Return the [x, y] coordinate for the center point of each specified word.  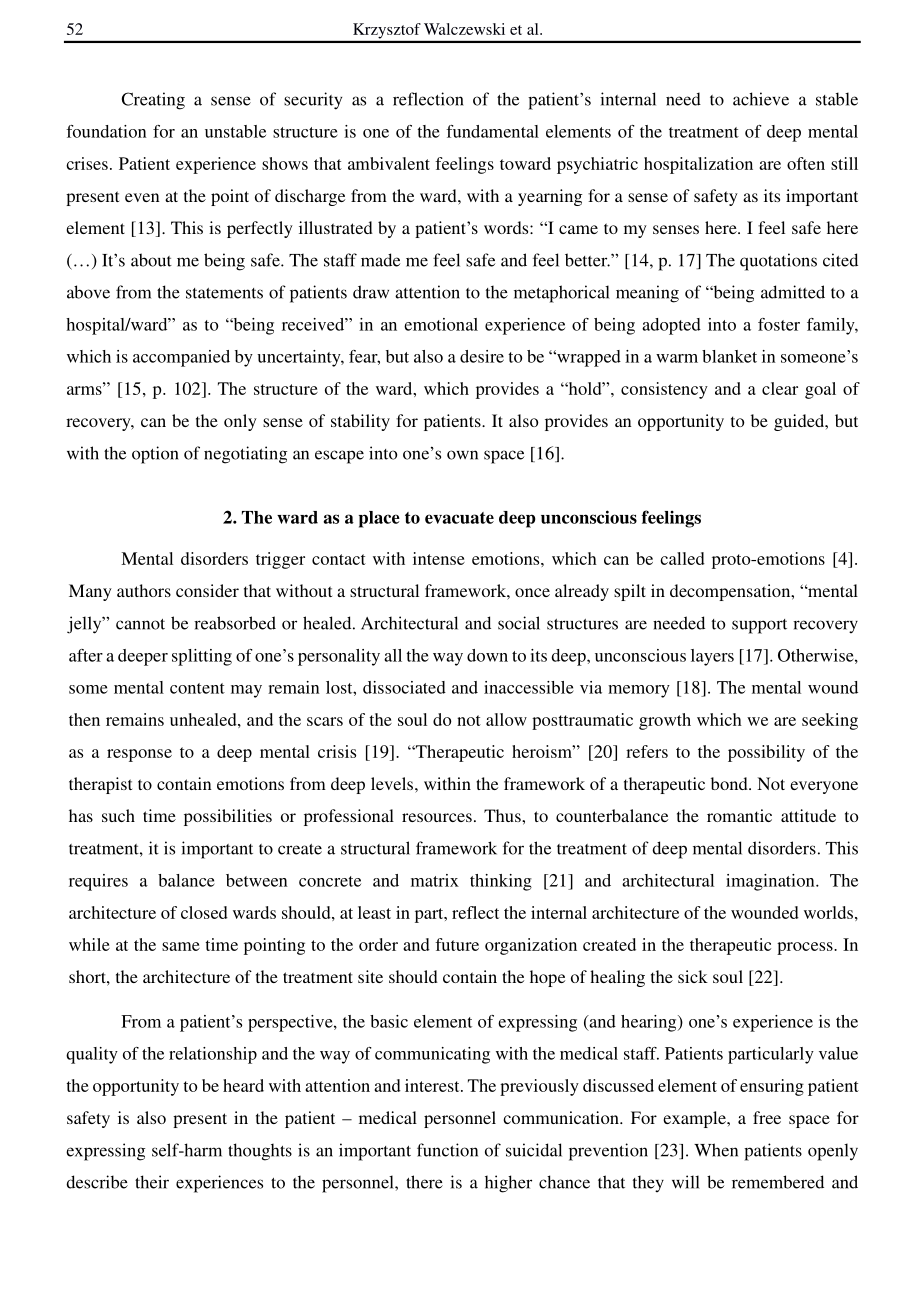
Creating [153, 101]
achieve [761, 99]
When [716, 1150]
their [152, 1182]
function [447, 1150]
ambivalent [389, 163]
